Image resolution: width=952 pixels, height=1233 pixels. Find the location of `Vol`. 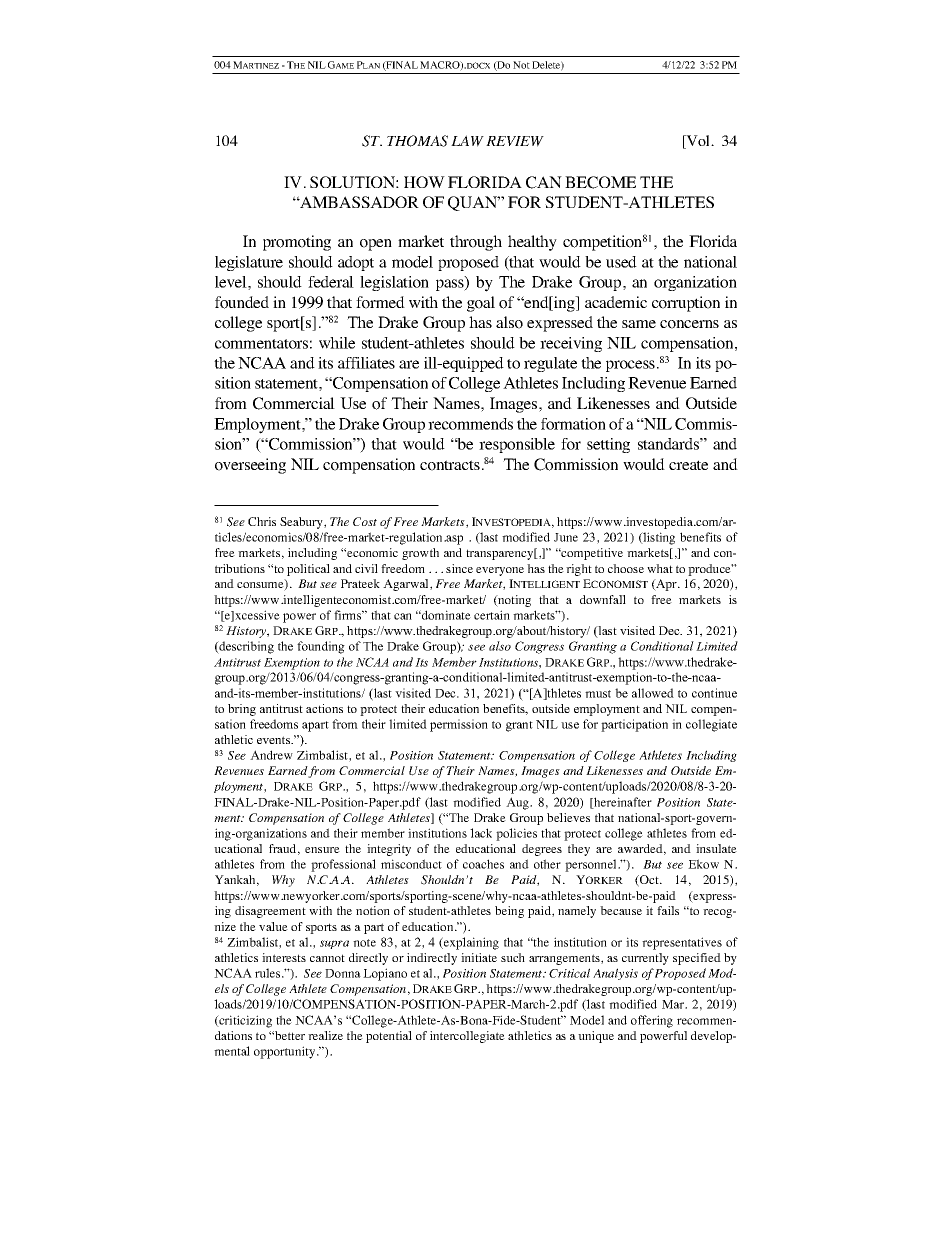

Vol is located at coordinates (698, 142).
